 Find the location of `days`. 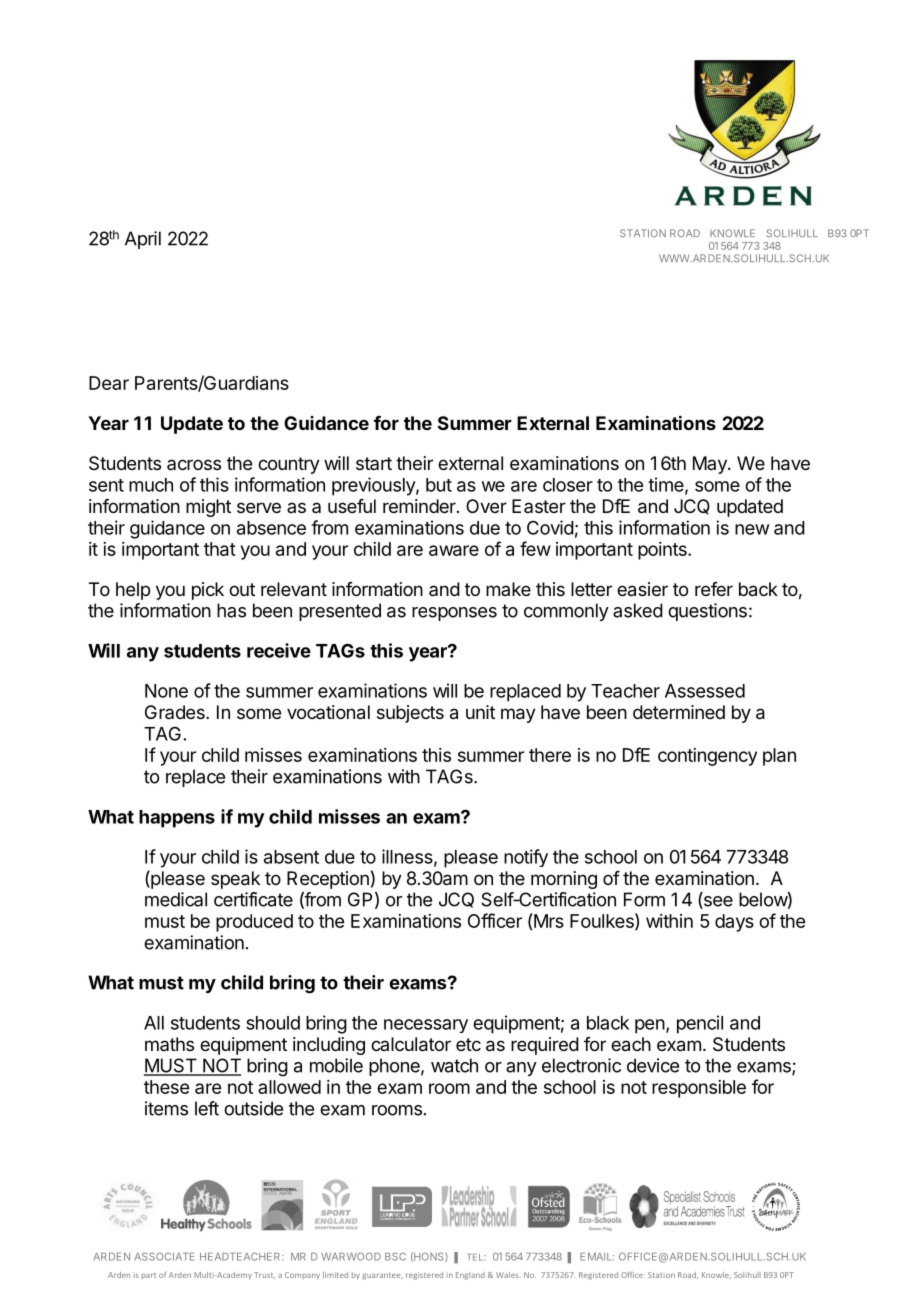

days is located at coordinates (734, 923).
